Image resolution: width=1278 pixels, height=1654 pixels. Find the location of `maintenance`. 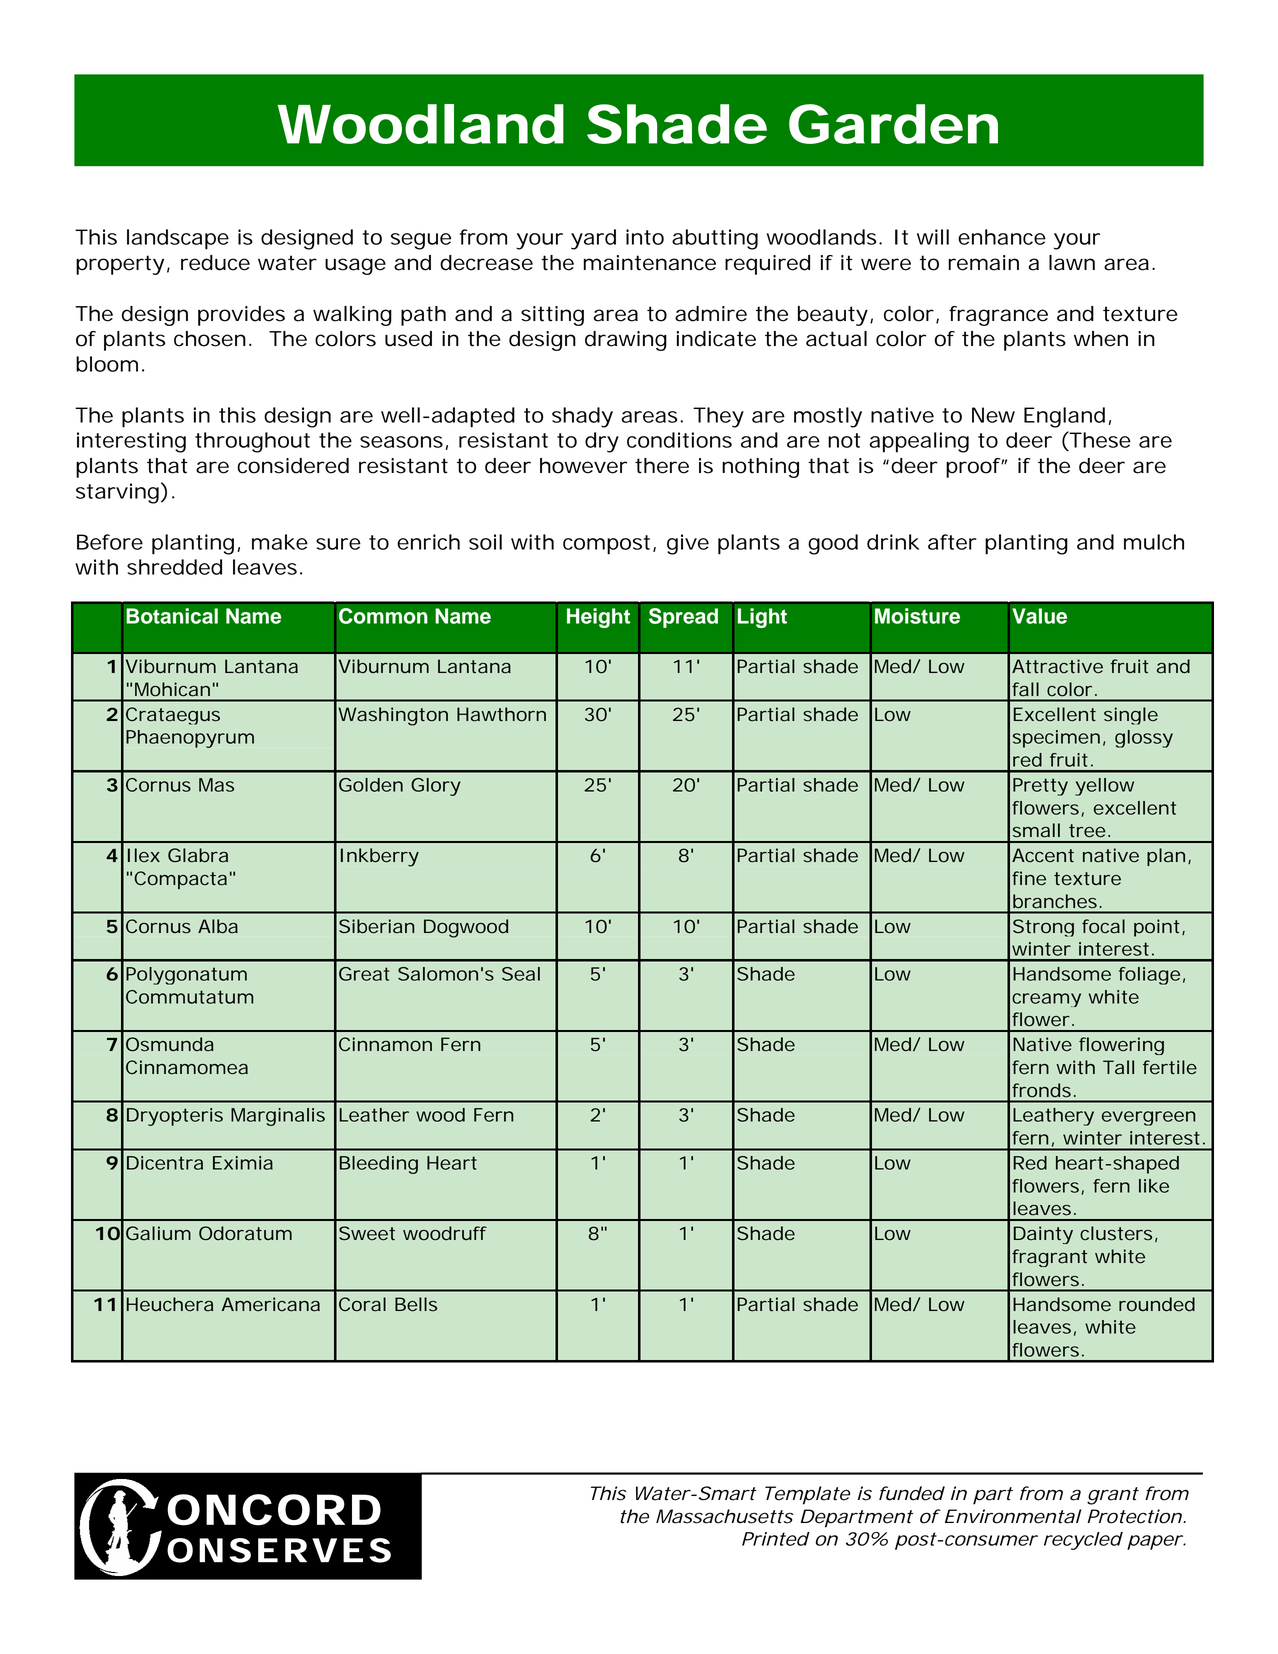

maintenance is located at coordinates (650, 263).
